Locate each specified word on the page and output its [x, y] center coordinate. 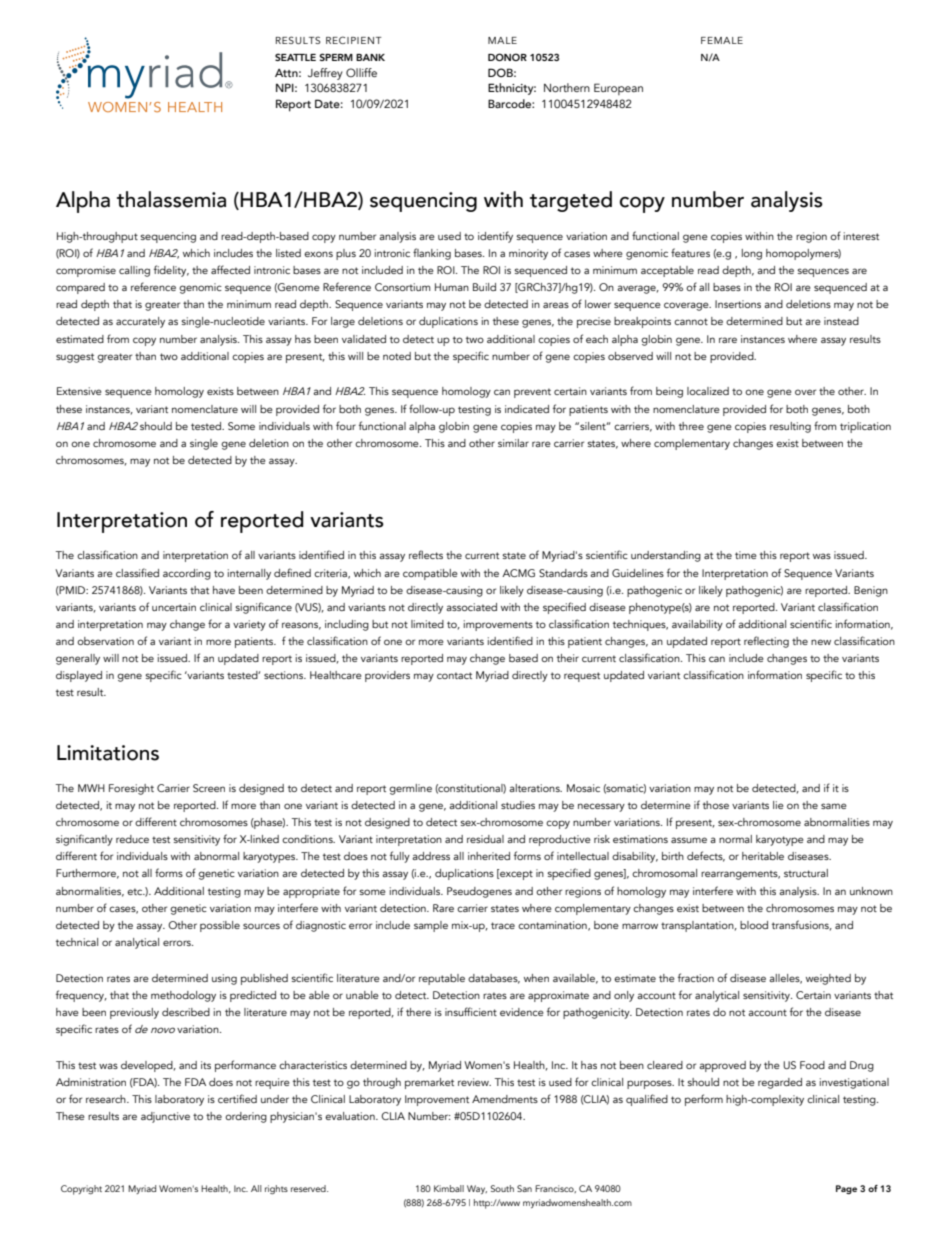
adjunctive [165, 1117]
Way [477, 1189]
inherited [489, 856]
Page [846, 1189]
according [187, 574]
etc [136, 891]
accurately [140, 322]
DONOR [507, 57]
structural [806, 873]
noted [397, 356]
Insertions [738, 304]
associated [471, 607]
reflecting [766, 642]
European [618, 89]
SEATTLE [295, 57]
